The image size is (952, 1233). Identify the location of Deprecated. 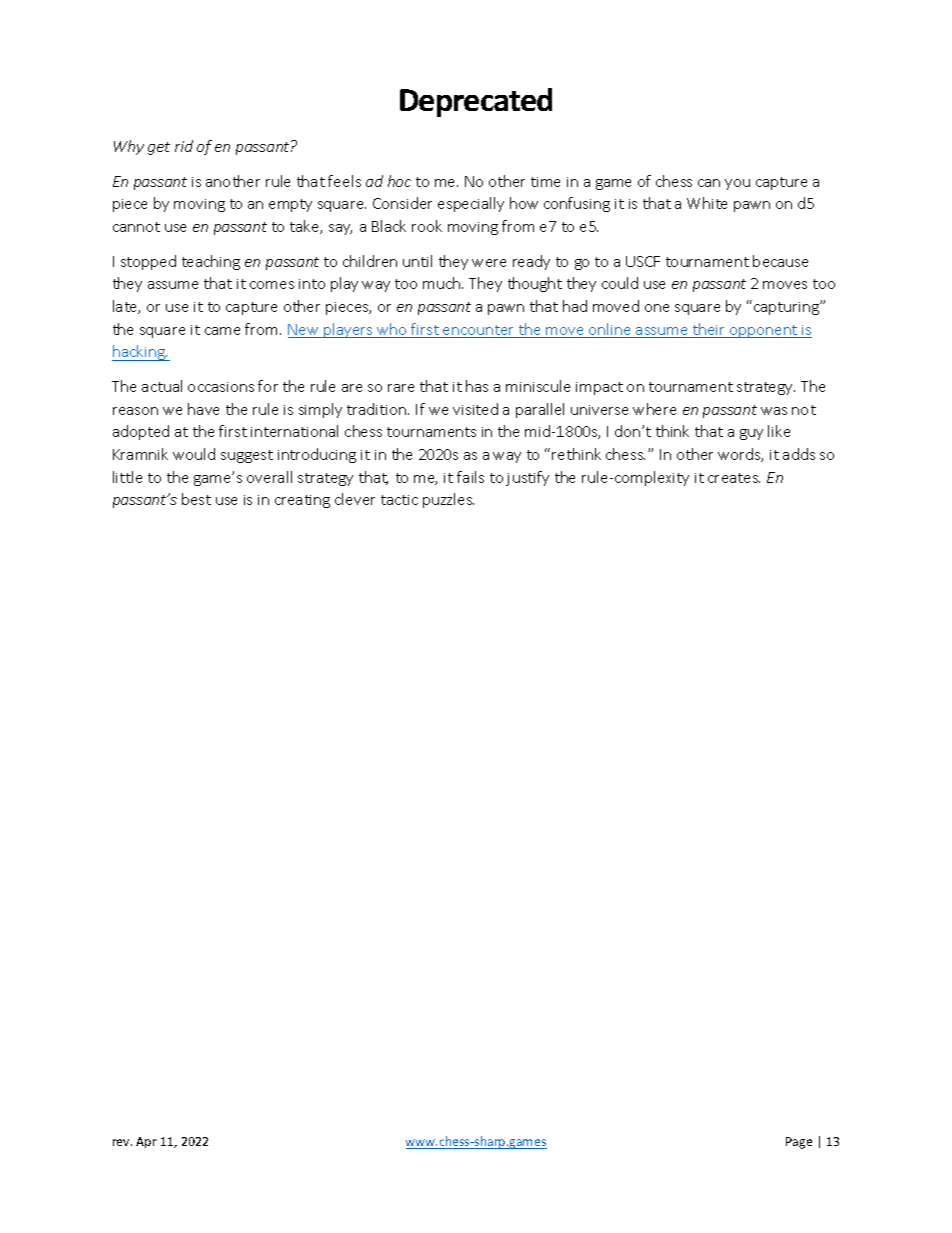
(476, 102).
